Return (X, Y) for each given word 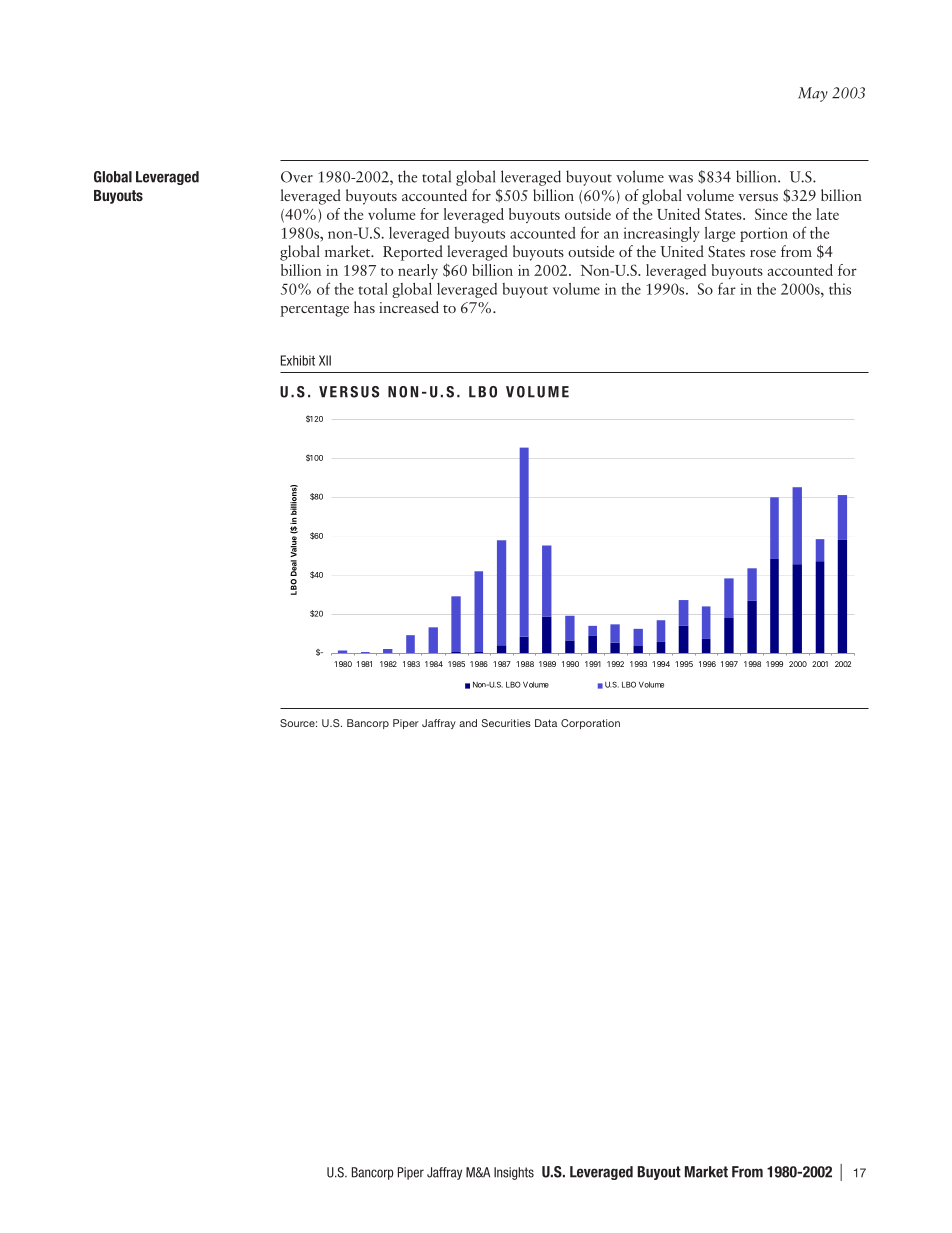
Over (297, 177)
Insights (514, 1173)
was (680, 179)
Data (546, 723)
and (468, 723)
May (813, 94)
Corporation (590, 724)
